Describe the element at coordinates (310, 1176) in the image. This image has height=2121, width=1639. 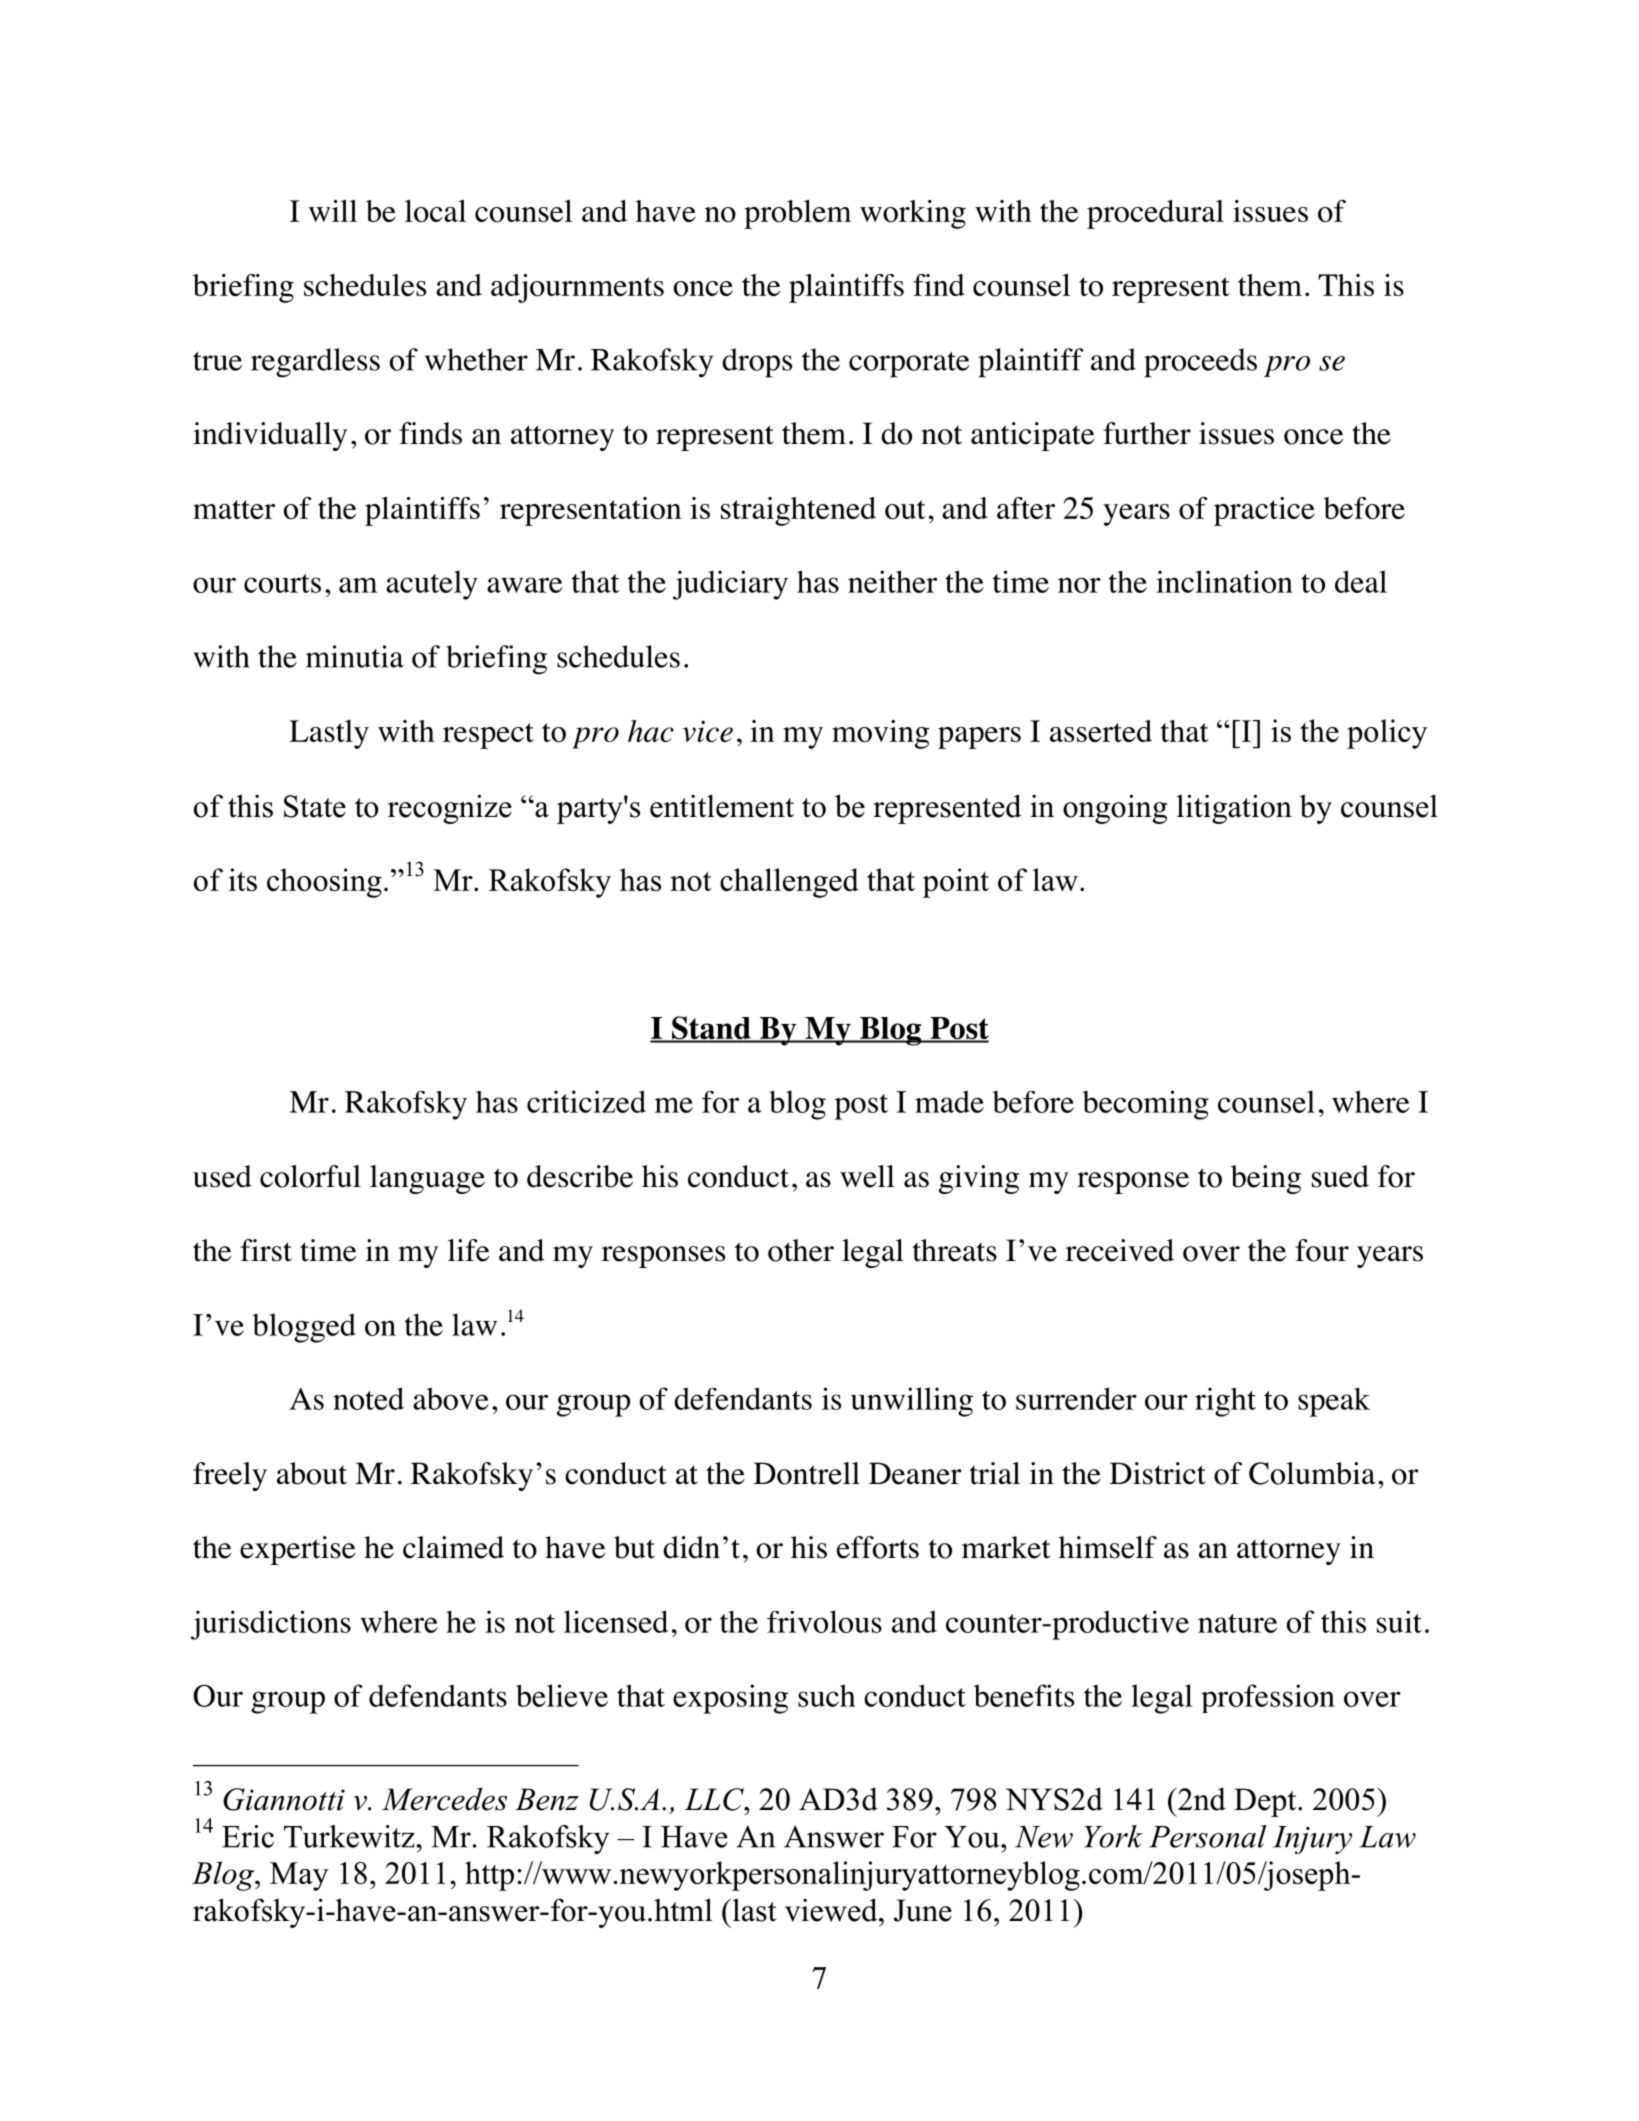
I see `colorful` at that location.
